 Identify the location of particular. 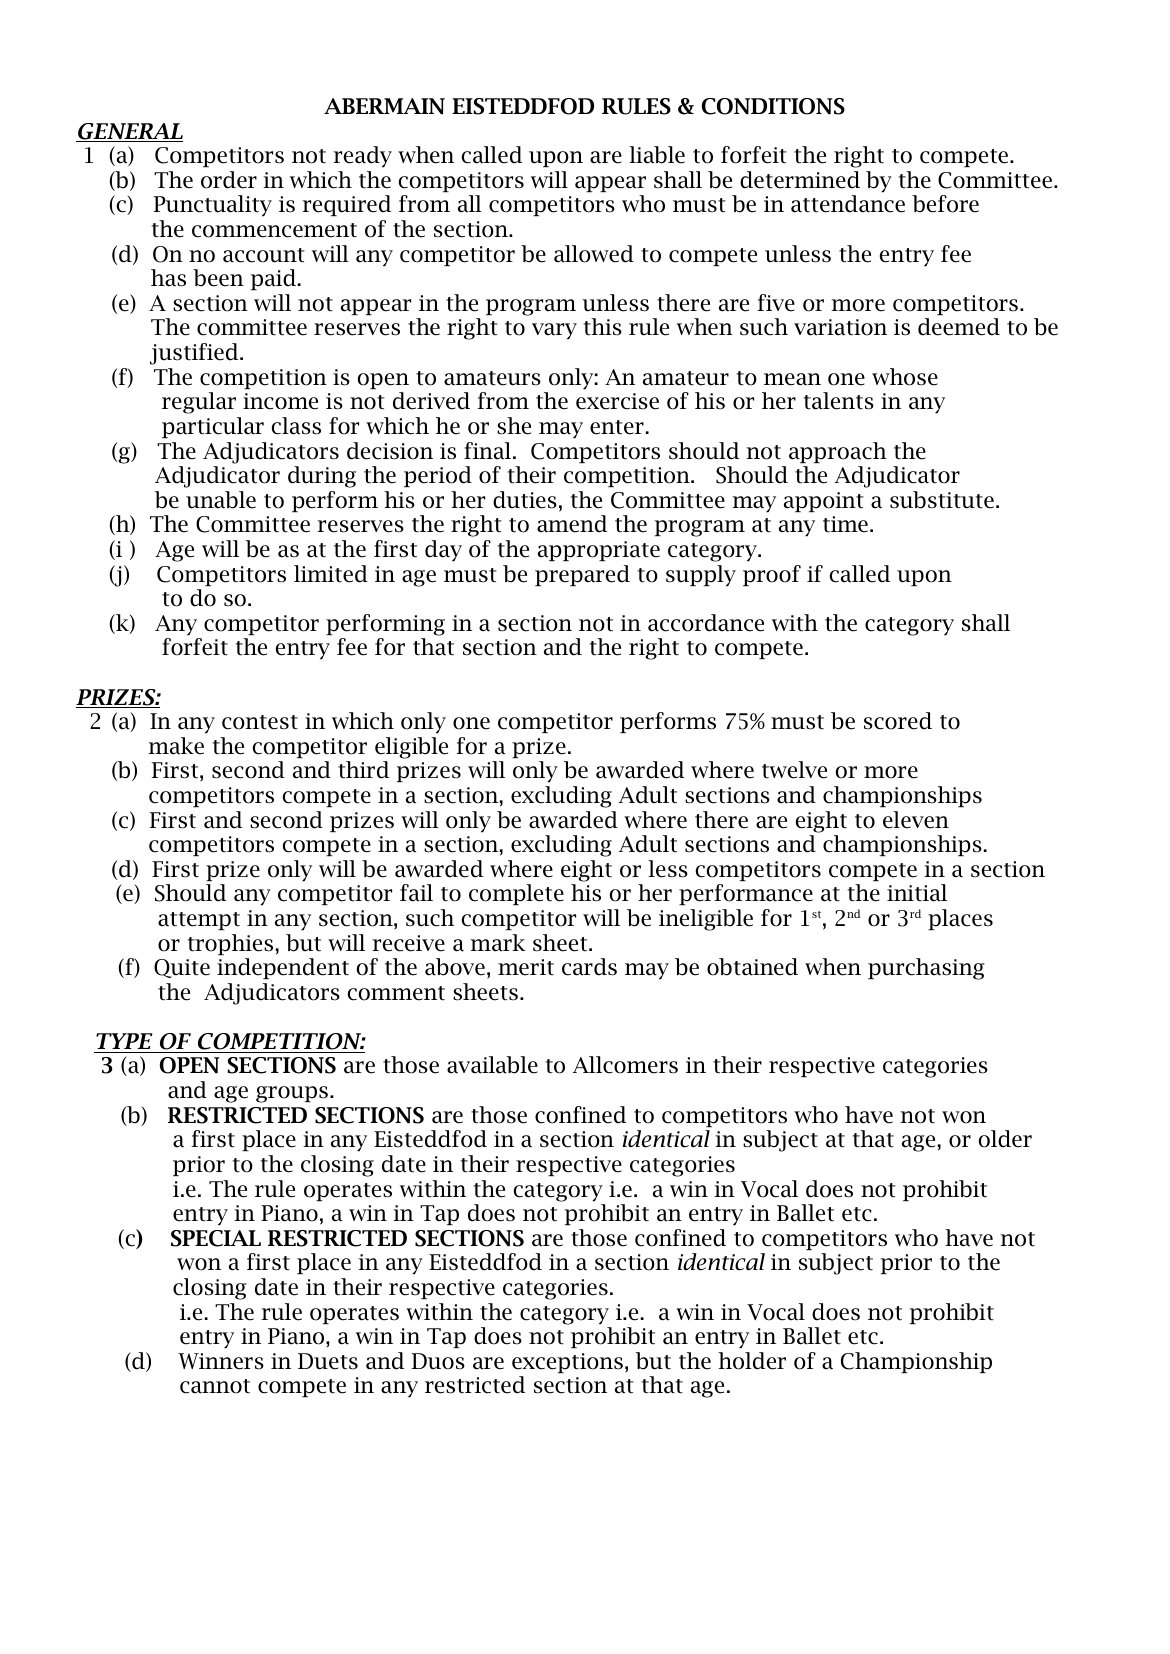
(213, 427).
